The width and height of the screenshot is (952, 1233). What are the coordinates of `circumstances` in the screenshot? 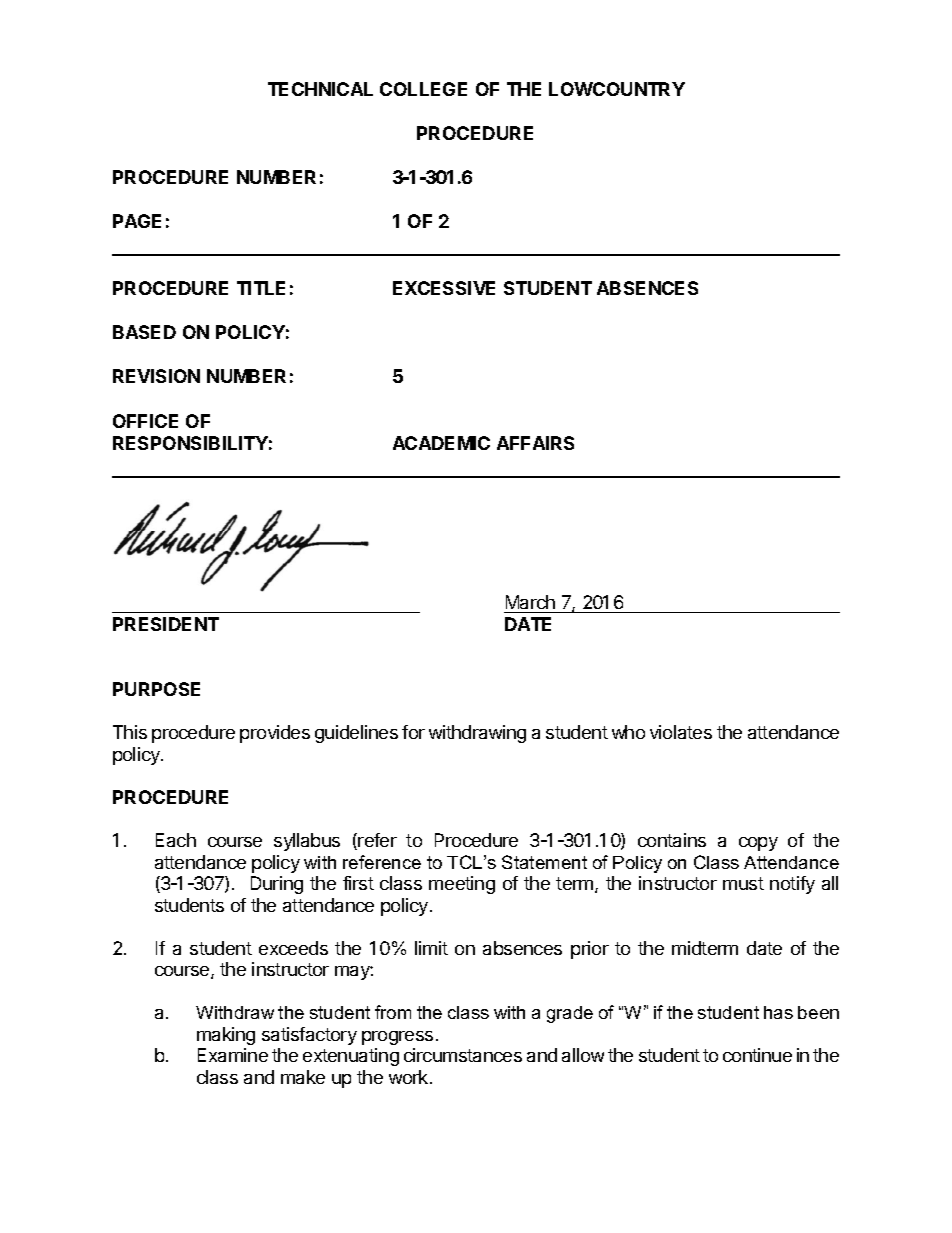 It's located at (463, 1055).
